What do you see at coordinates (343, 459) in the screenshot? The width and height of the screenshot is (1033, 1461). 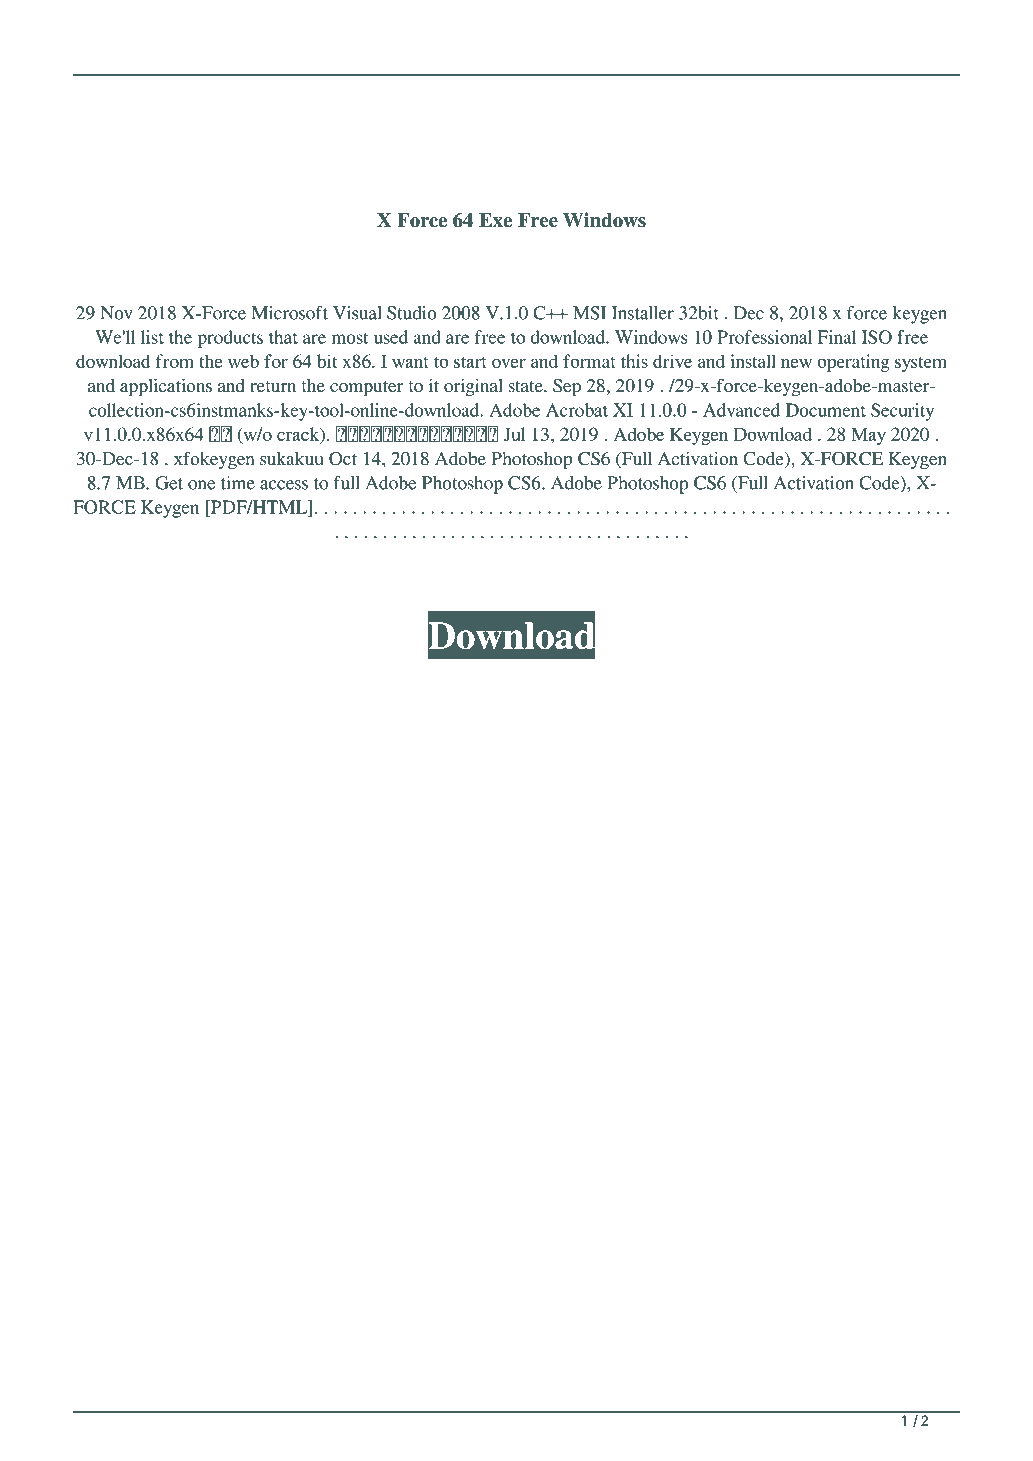 I see `Oct` at bounding box center [343, 459].
